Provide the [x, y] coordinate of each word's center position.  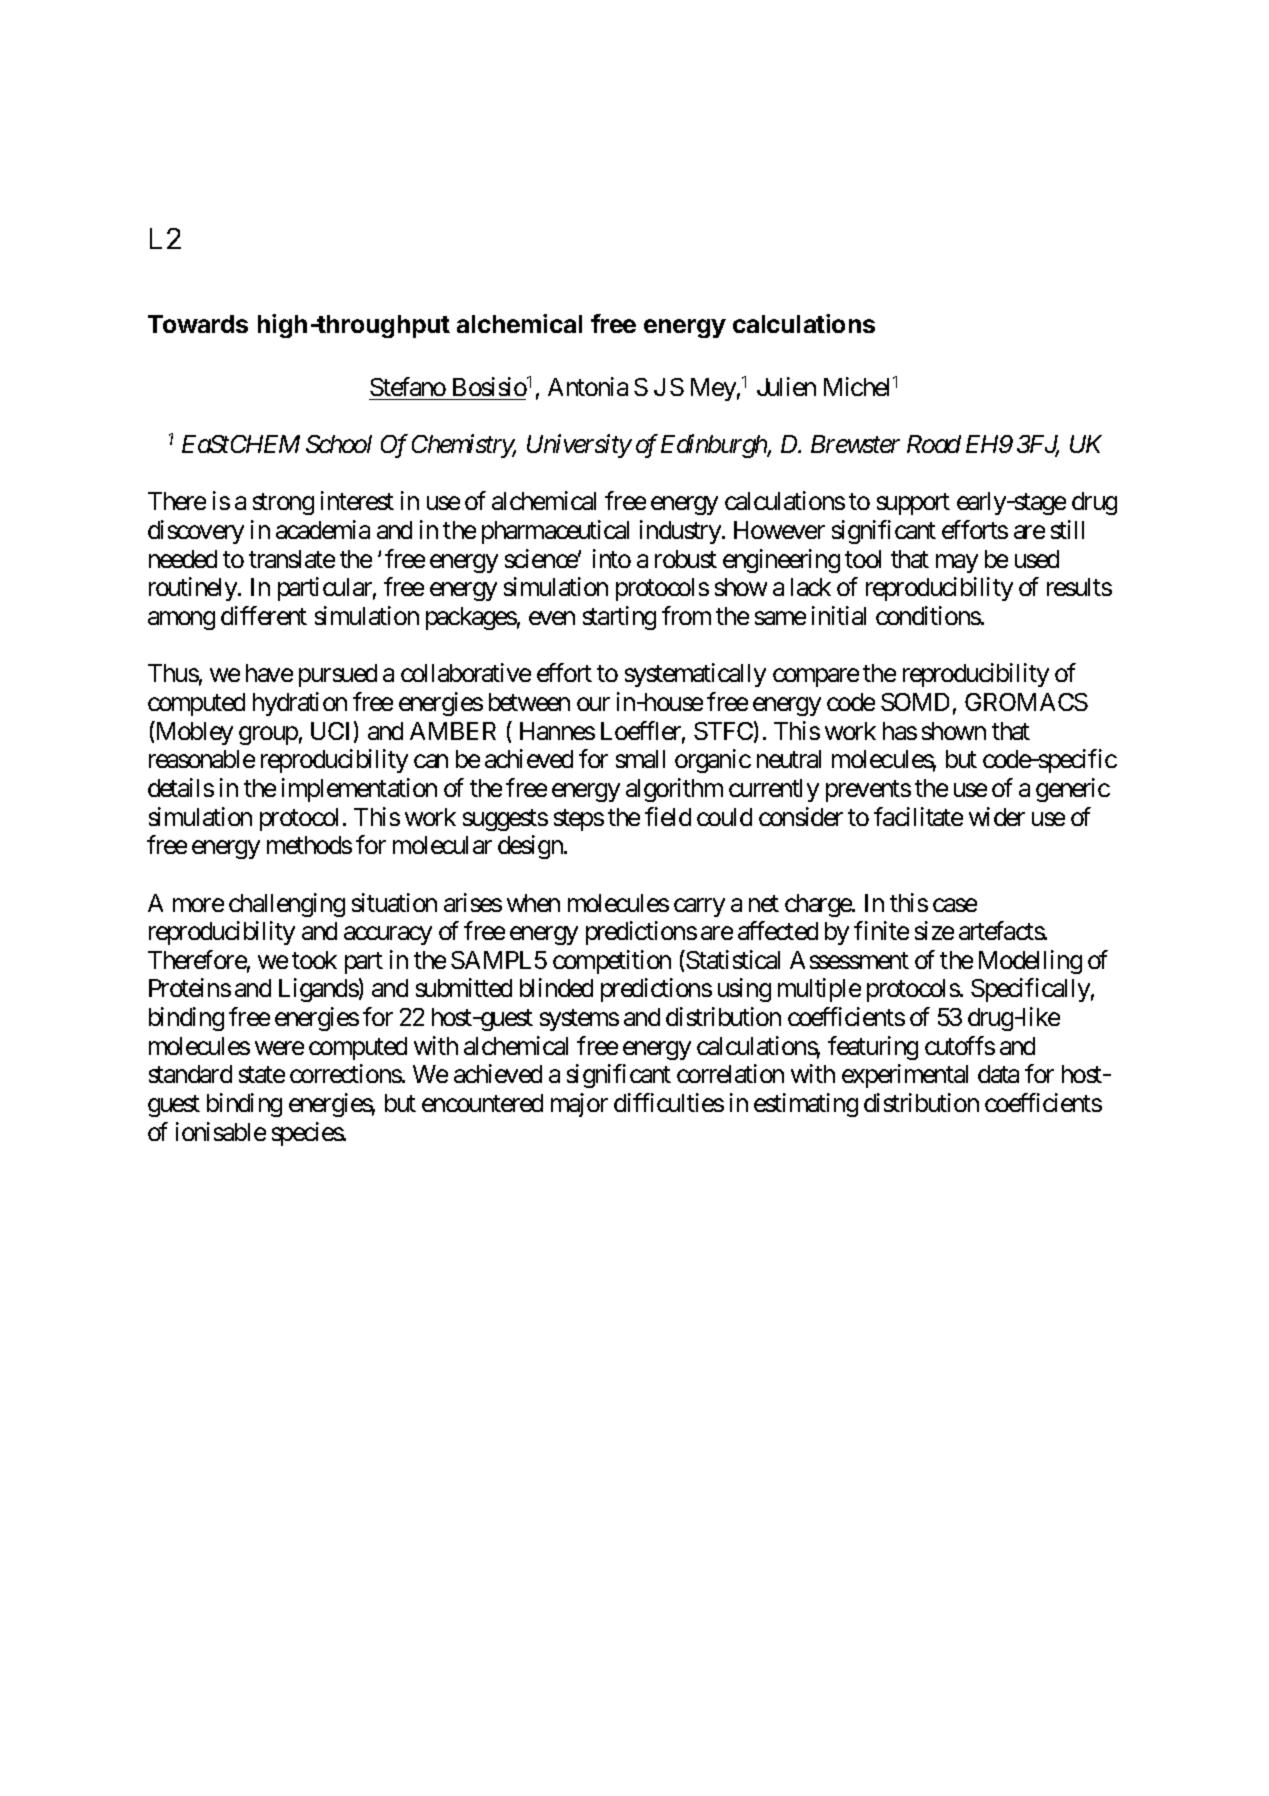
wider [997, 816]
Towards [198, 324]
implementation [359, 790]
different [264, 615]
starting [619, 618]
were [279, 1048]
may [957, 563]
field [668, 816]
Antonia [588, 386]
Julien [786, 386]
